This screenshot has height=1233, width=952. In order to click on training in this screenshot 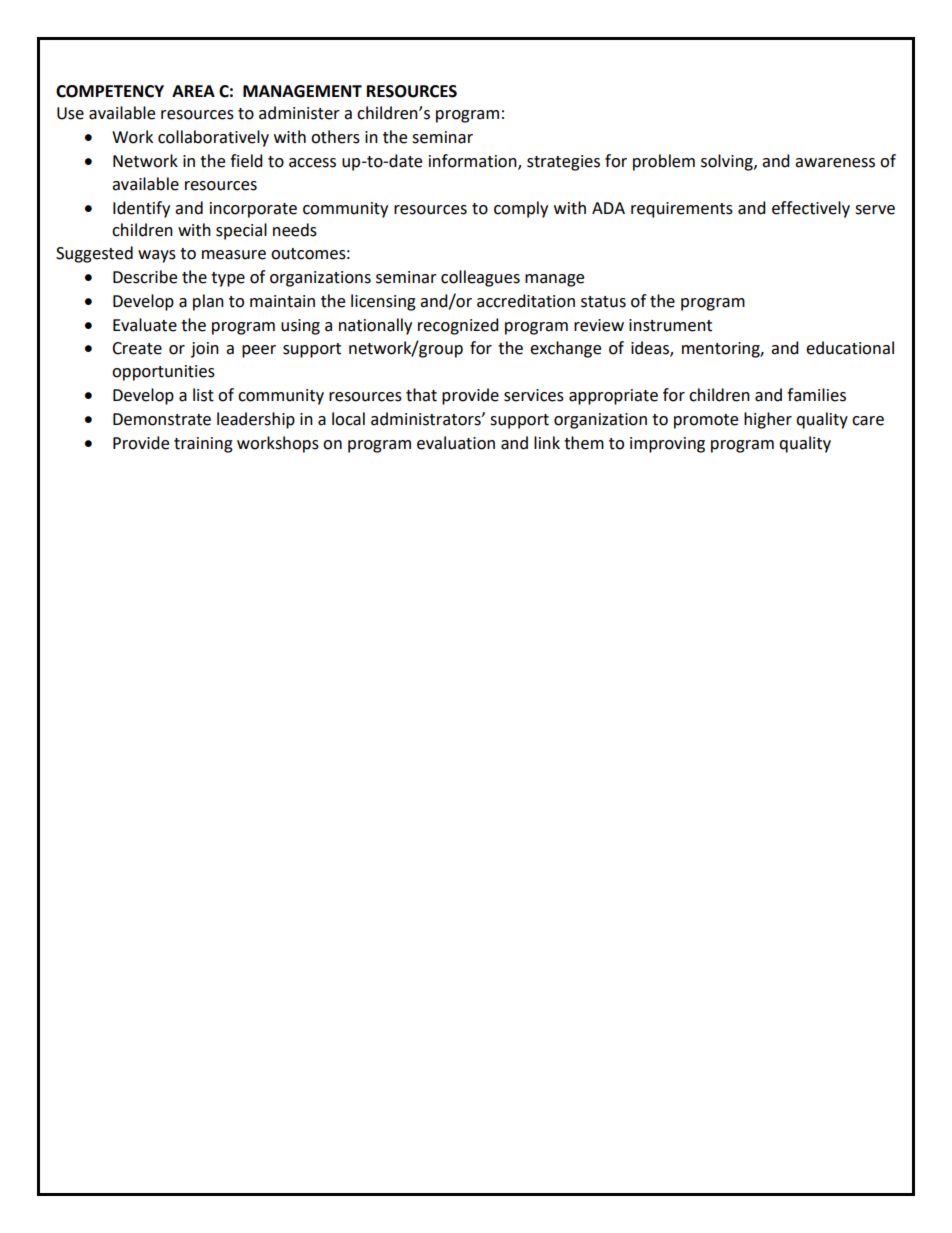, I will do `click(203, 445)`.
